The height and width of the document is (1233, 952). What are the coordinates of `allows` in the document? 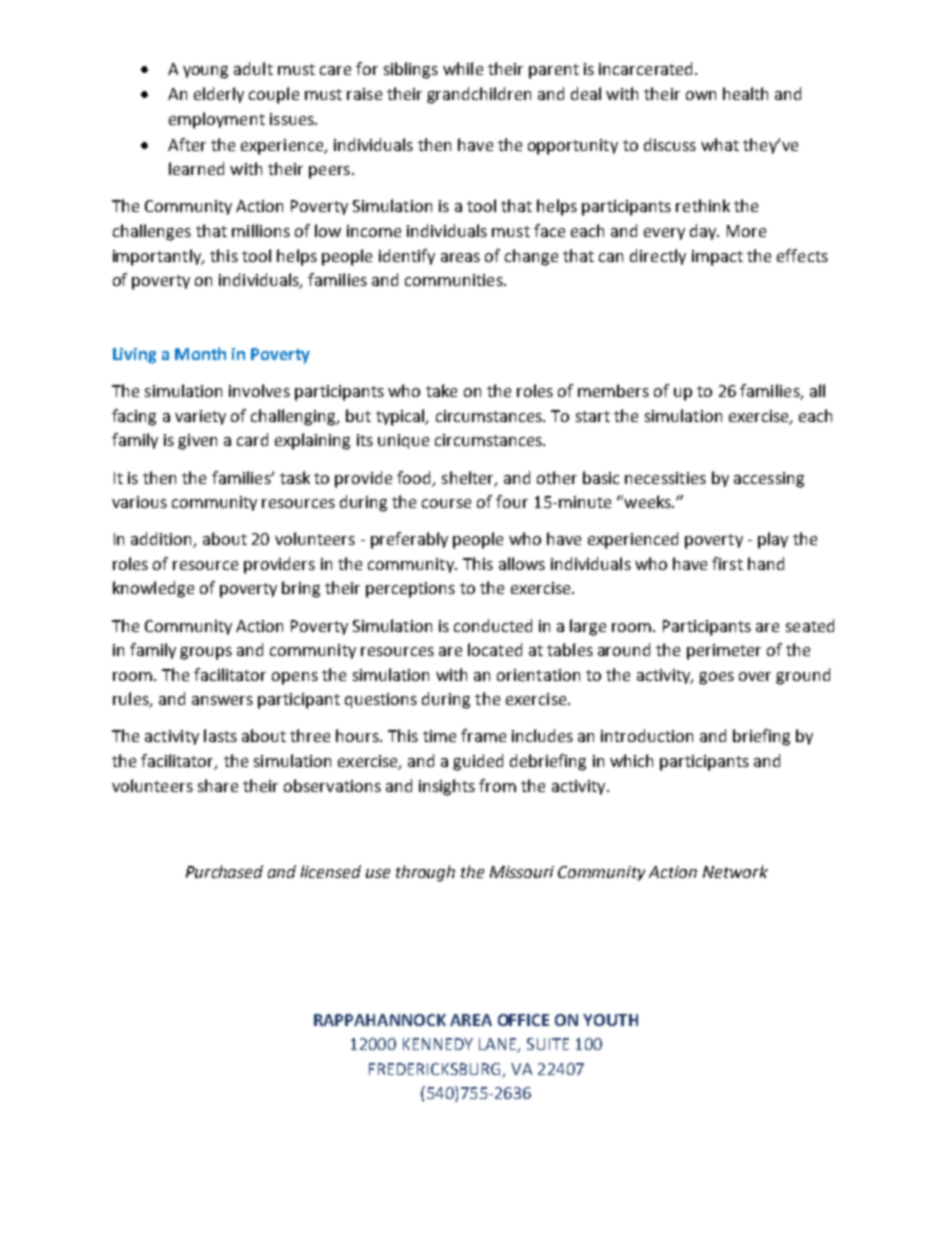 It's located at (522, 563).
